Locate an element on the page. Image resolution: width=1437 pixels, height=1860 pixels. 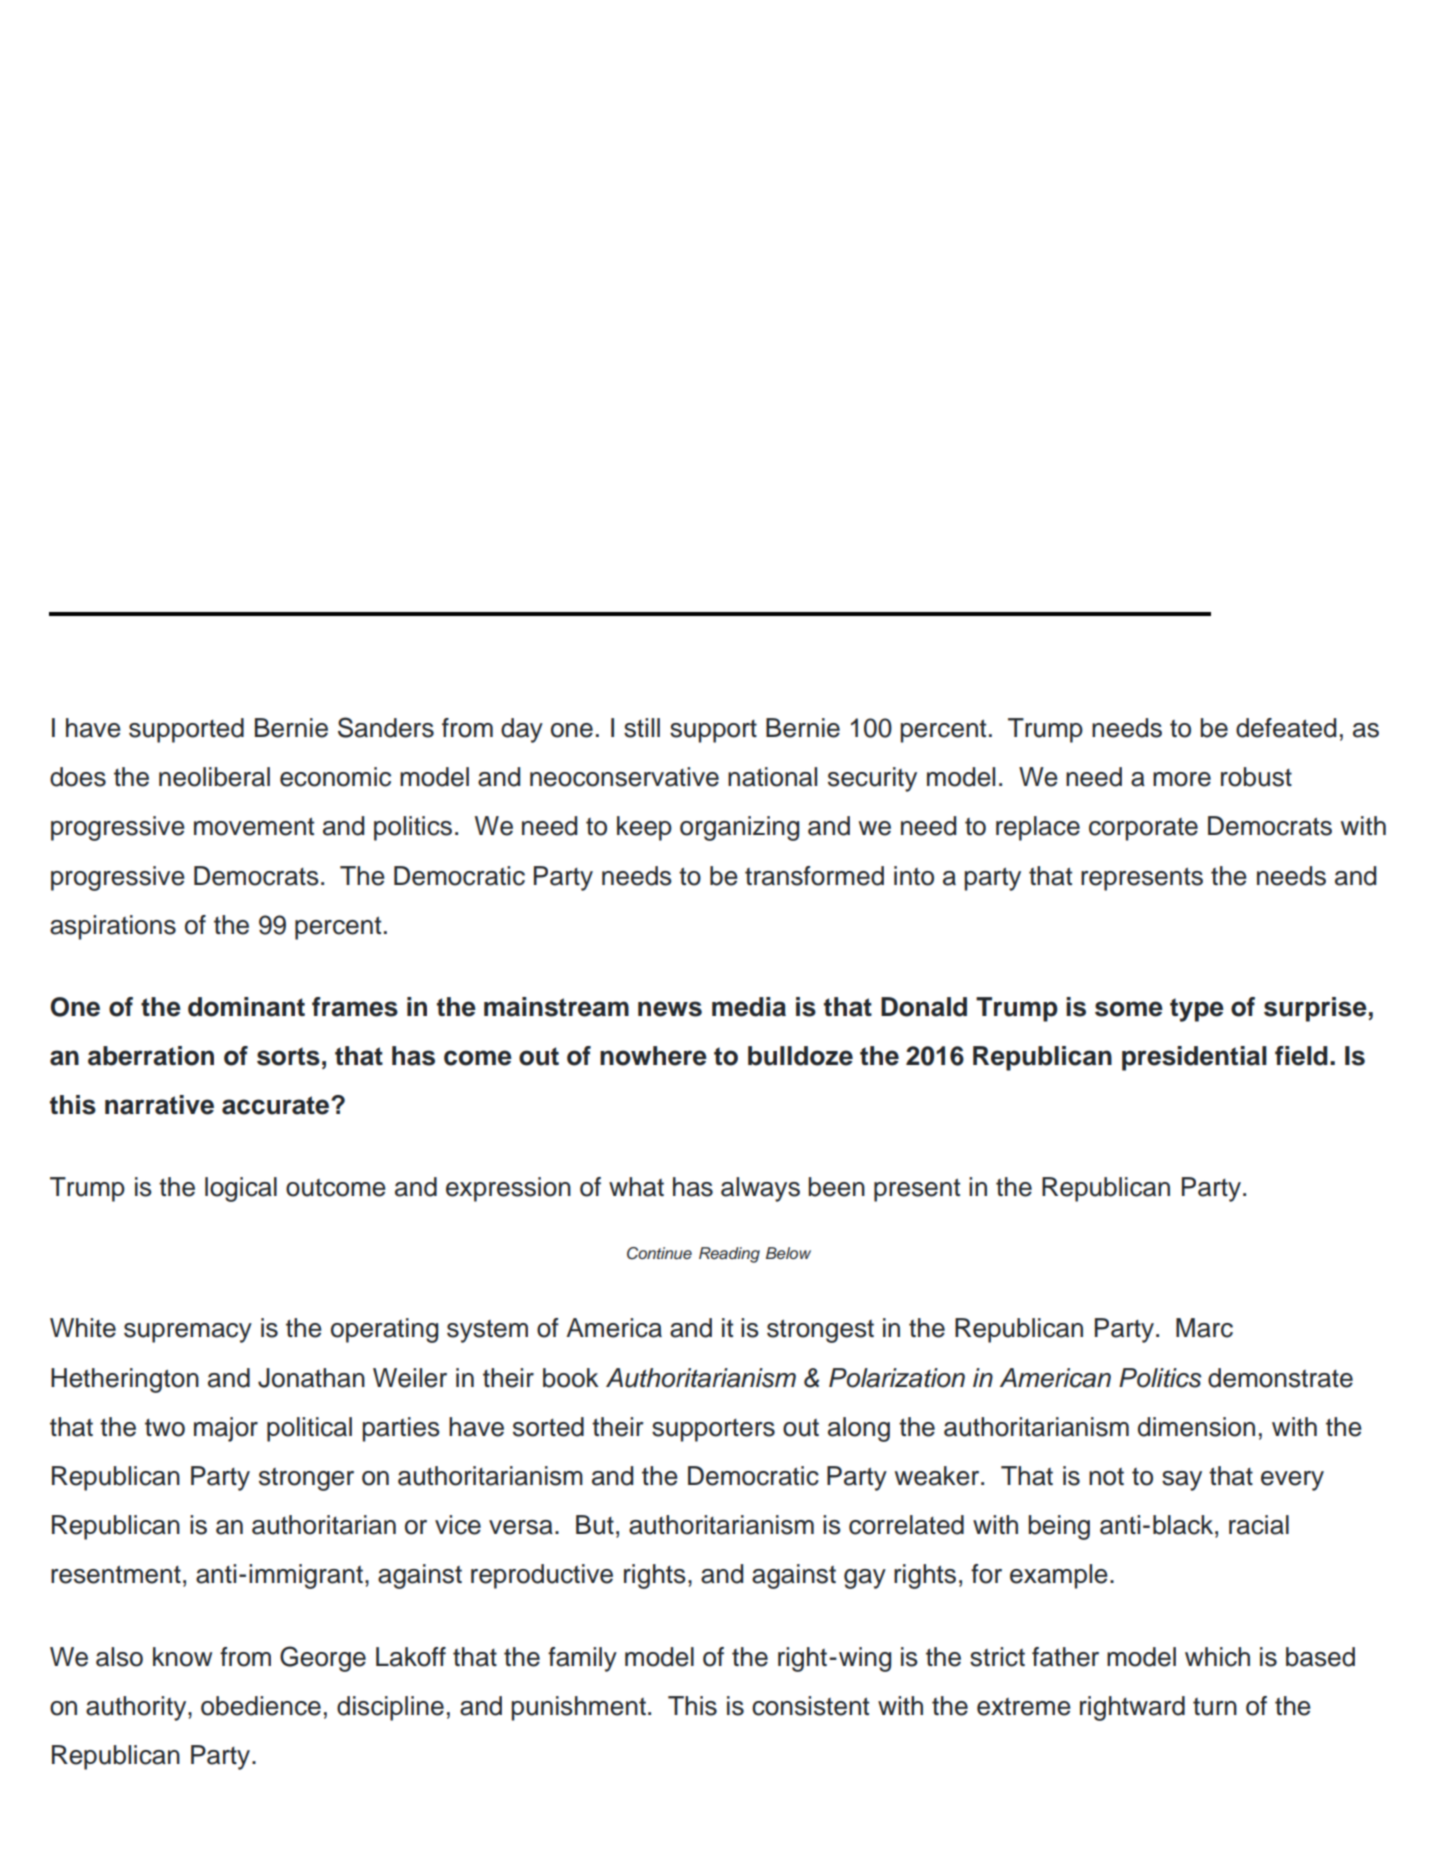
national is located at coordinates (772, 777).
